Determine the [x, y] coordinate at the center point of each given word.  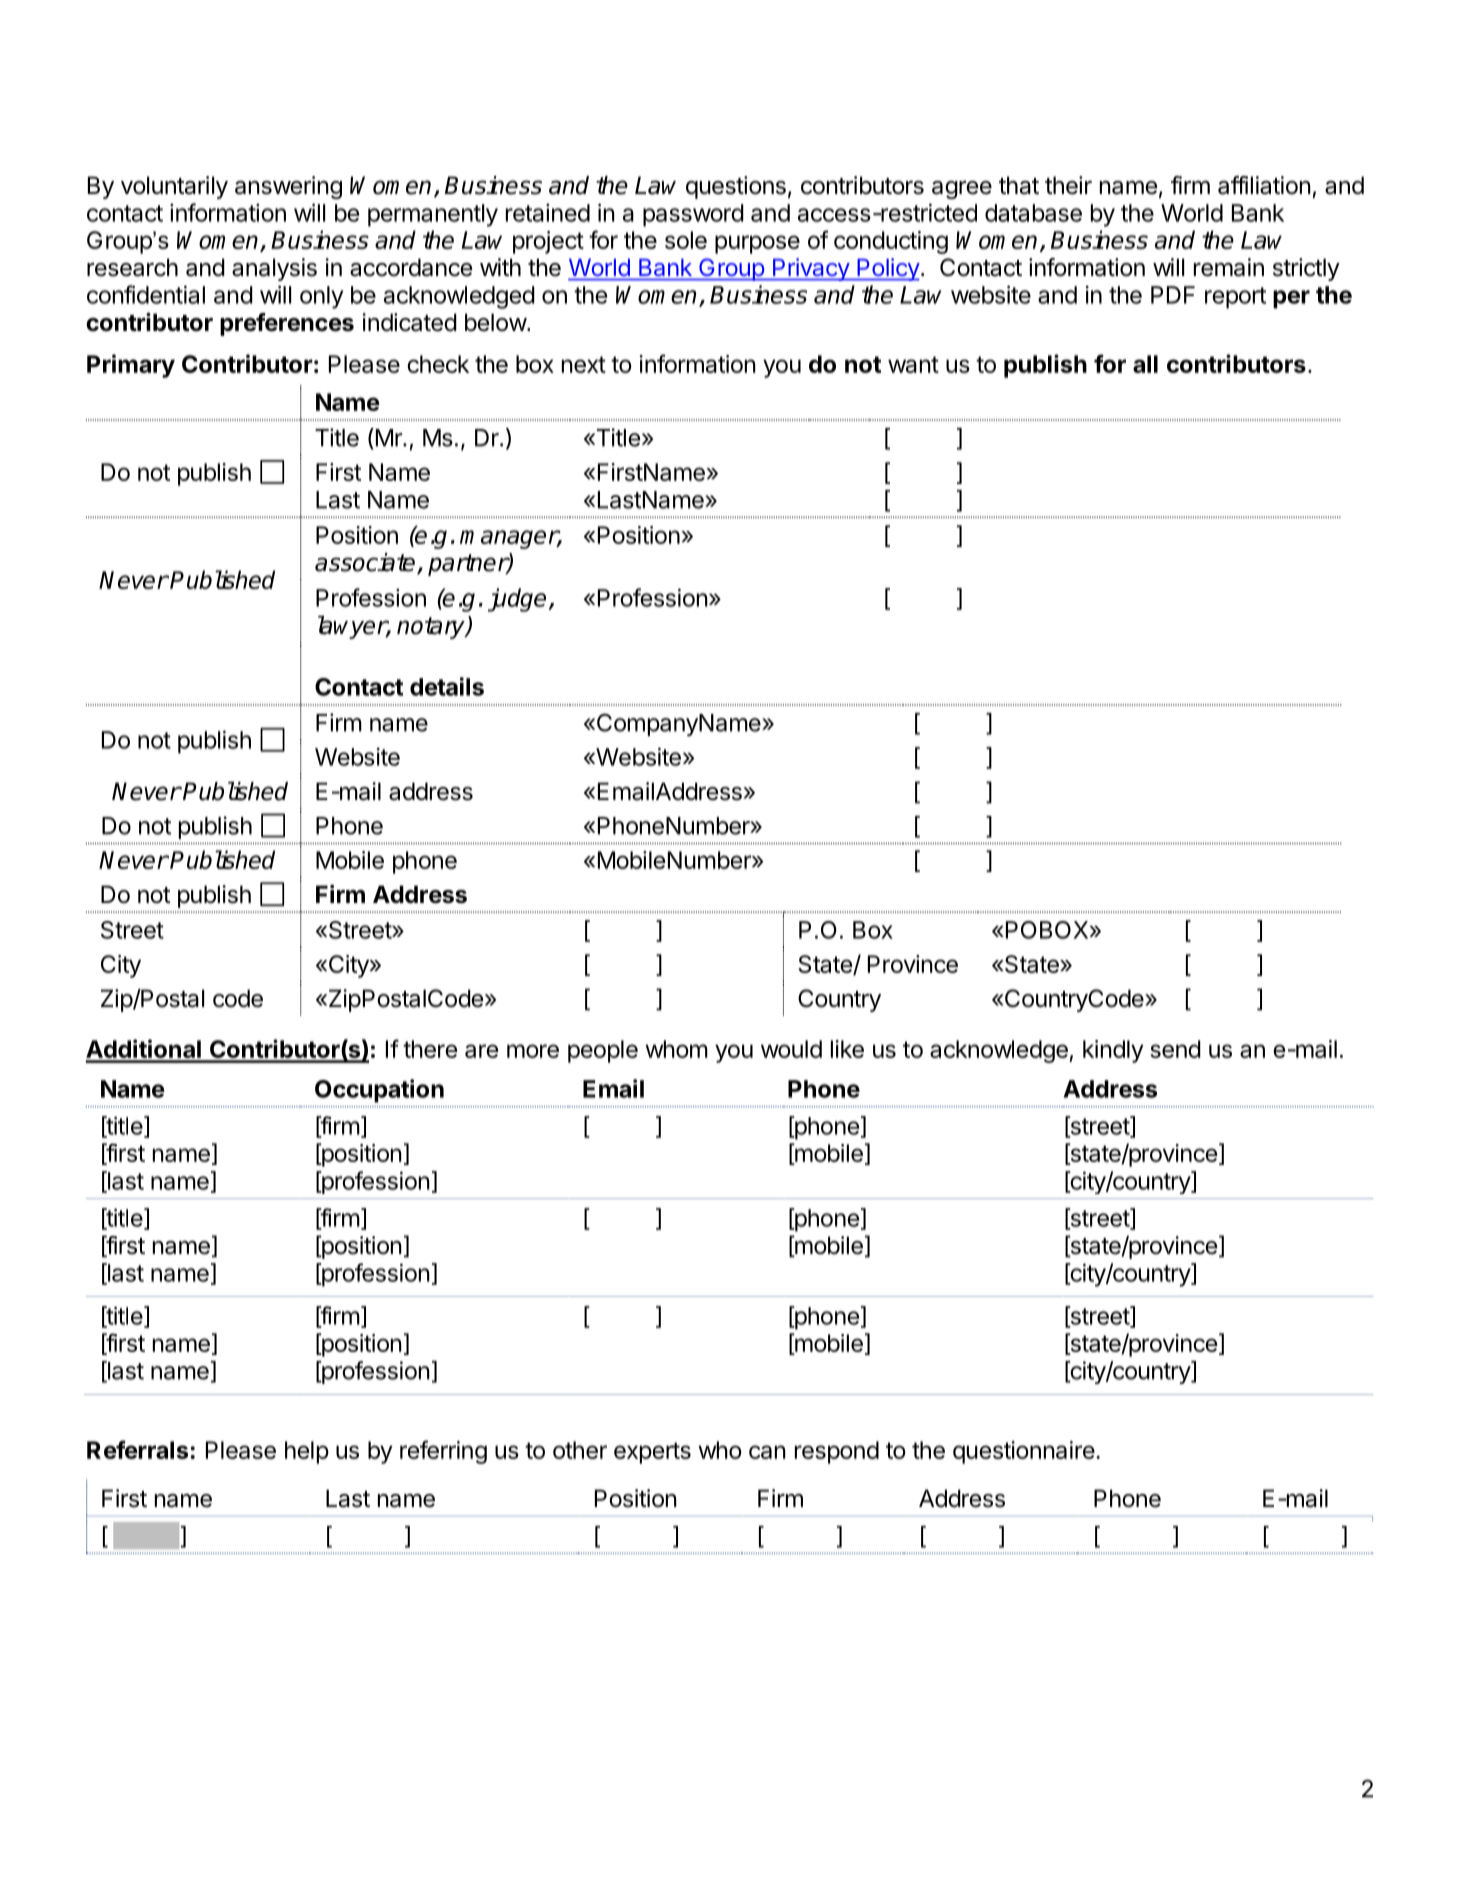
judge [517, 600]
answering [288, 187]
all [1145, 364]
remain [1229, 267]
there [430, 1049]
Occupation [379, 1091]
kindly [1113, 1051]
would [791, 1049]
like [847, 1049]
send [1175, 1049]
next [584, 364]
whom [676, 1049]
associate [366, 563]
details [447, 686]
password [693, 215]
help [307, 1452]
